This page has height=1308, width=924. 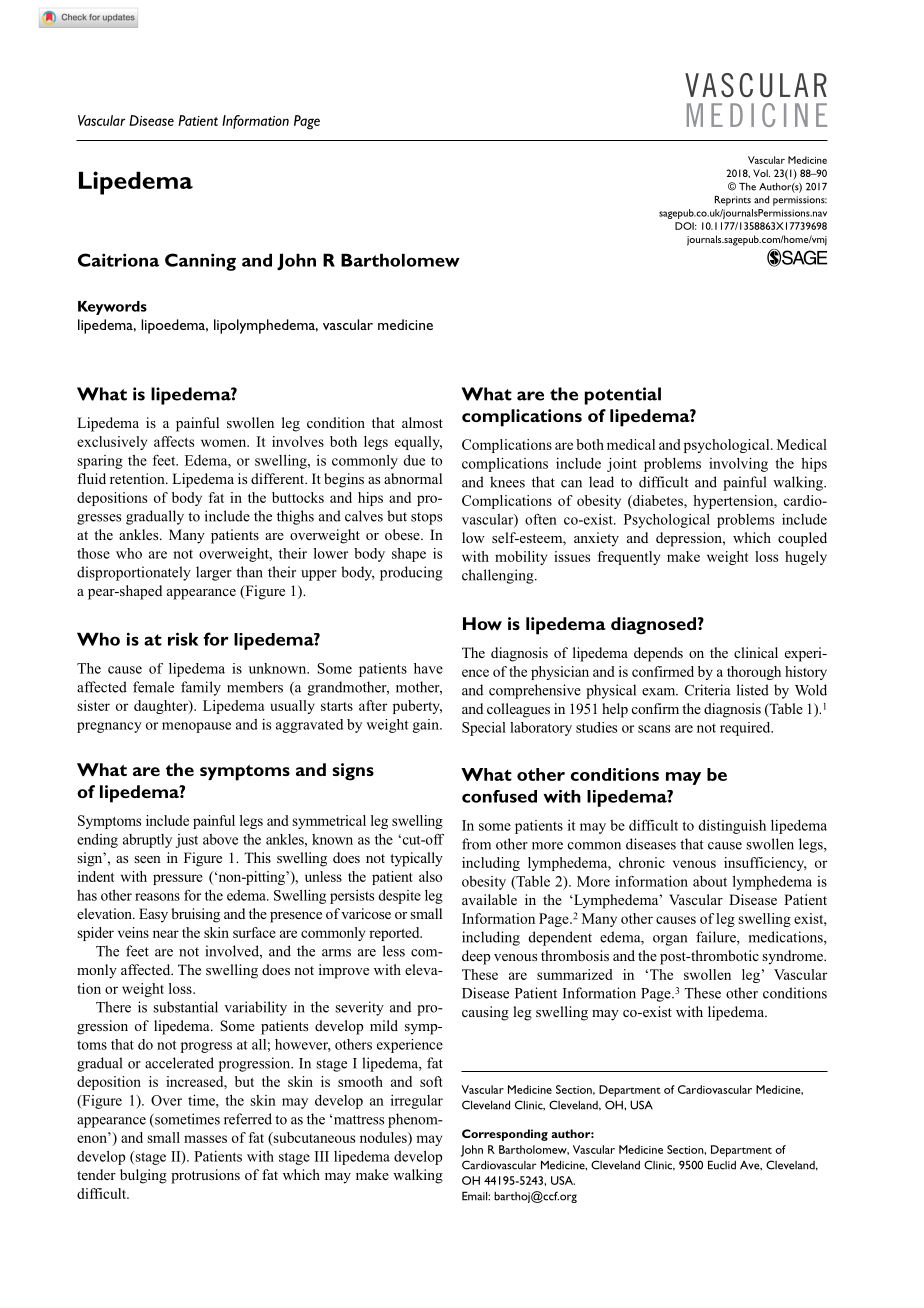 I want to click on Euclid, so click(x=722, y=1165).
